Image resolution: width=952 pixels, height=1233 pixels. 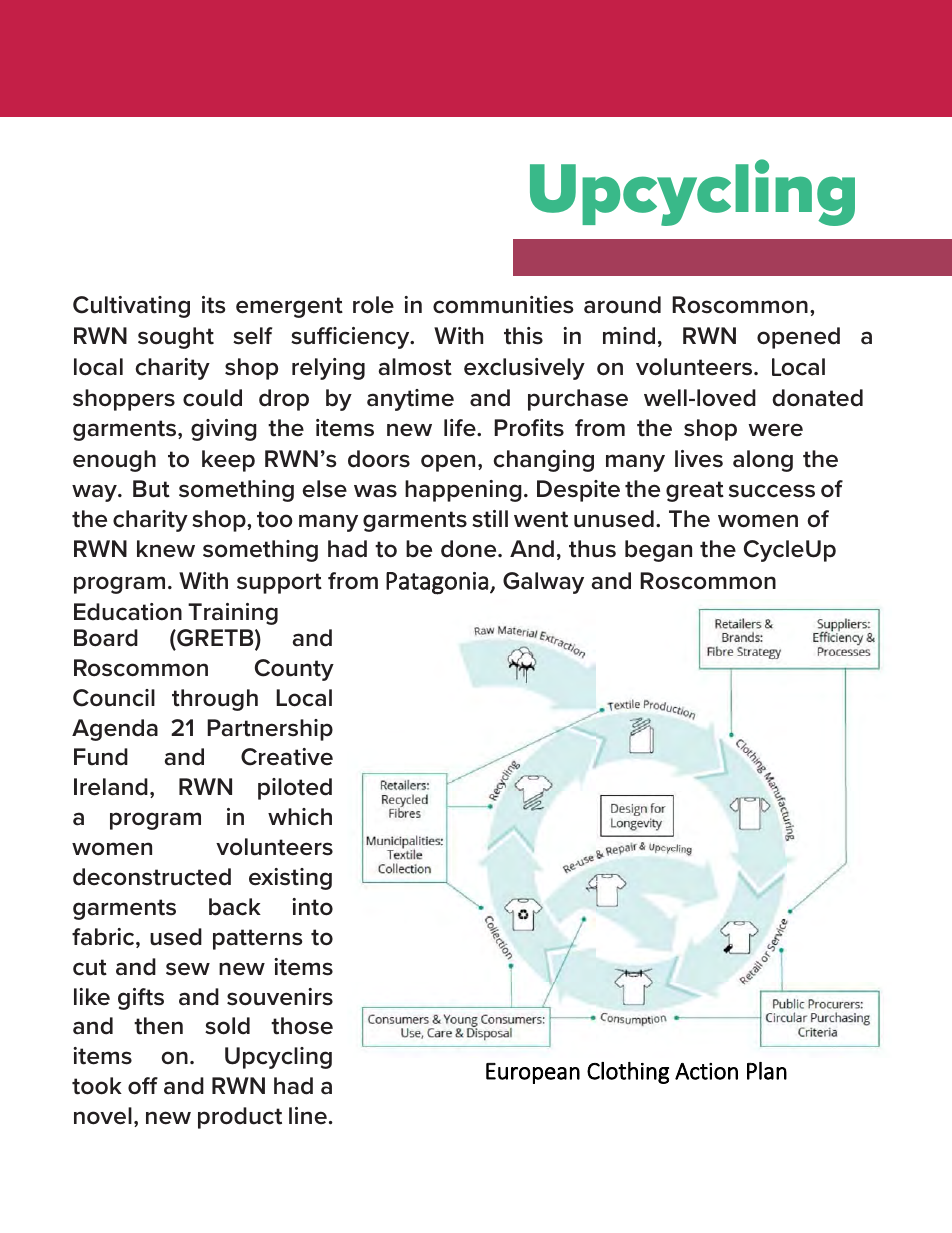 I want to click on sought, so click(x=176, y=338).
